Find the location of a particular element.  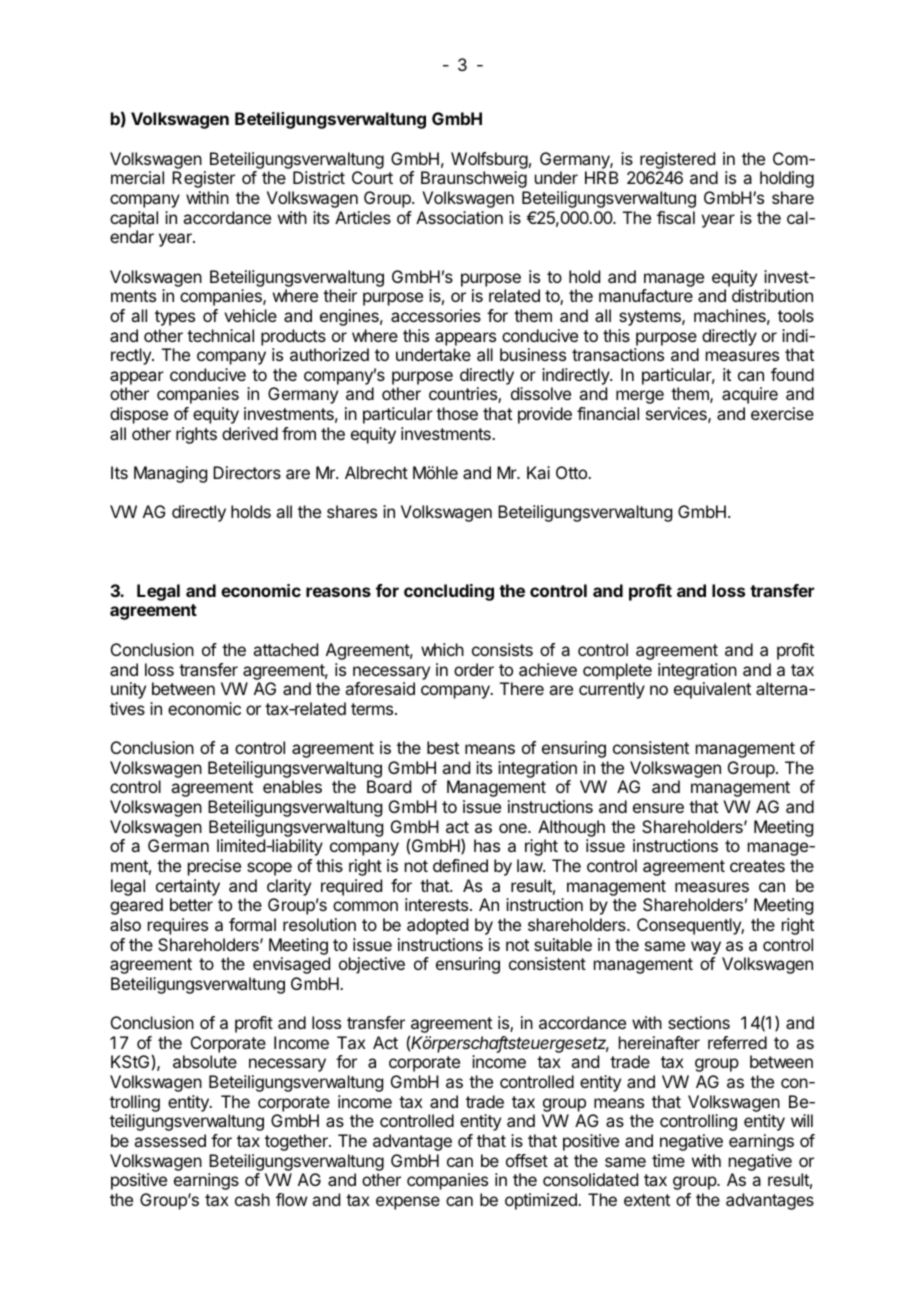

assessed is located at coordinates (170, 1140).
